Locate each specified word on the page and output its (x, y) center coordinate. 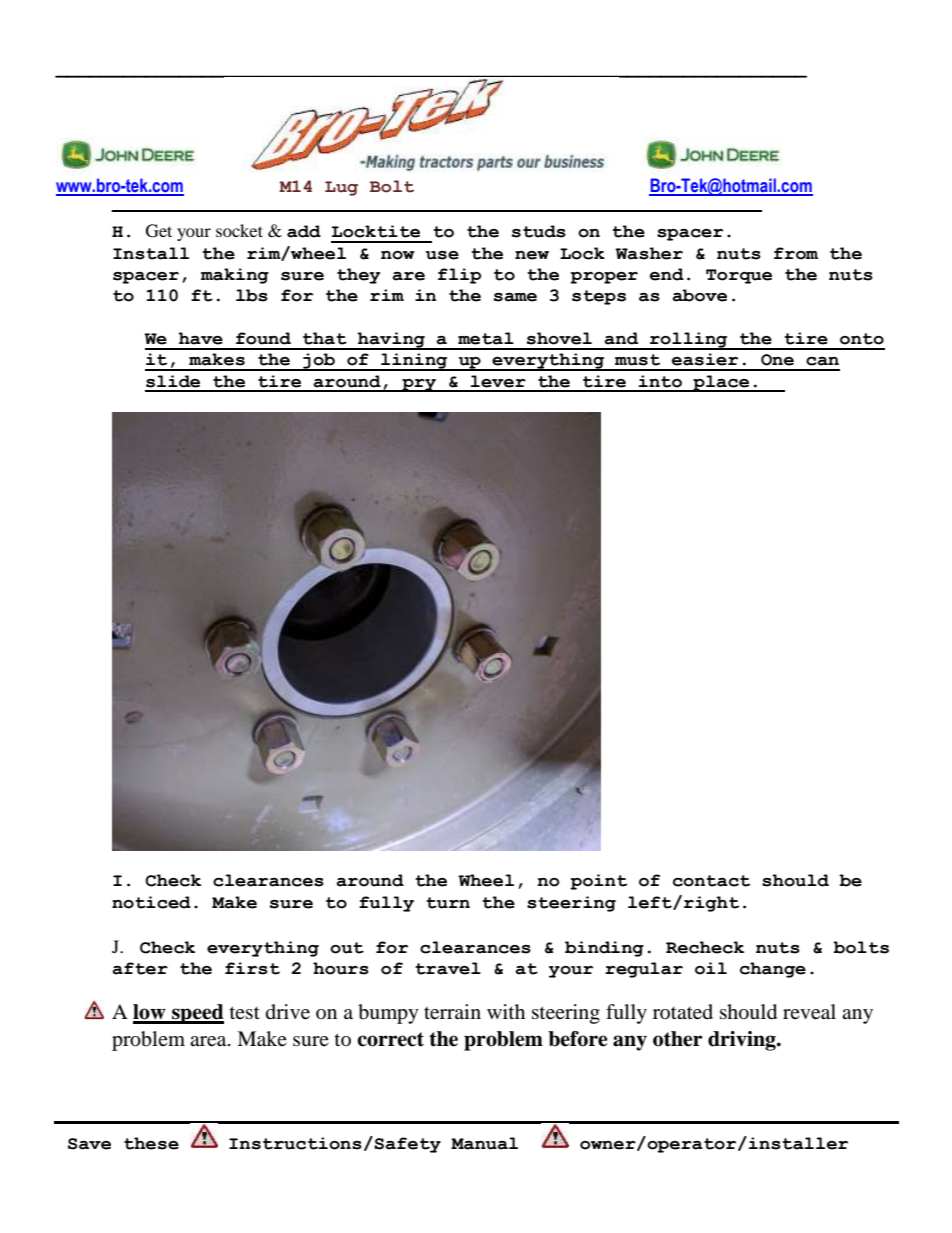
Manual (484, 1143)
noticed (151, 902)
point (598, 882)
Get (159, 231)
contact (711, 881)
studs (539, 231)
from (796, 253)
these (151, 1143)
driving (743, 1041)
